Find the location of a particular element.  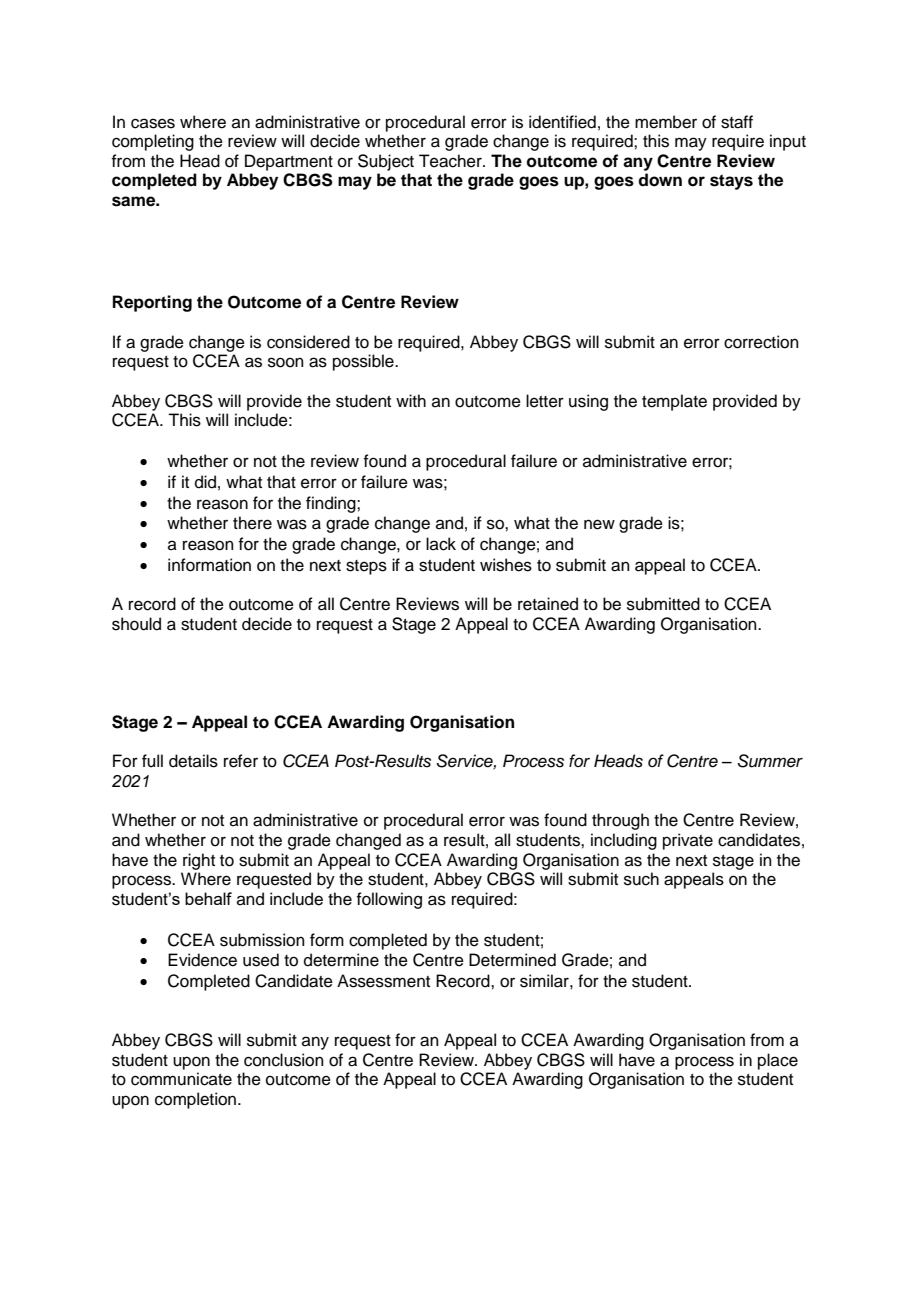

template is located at coordinates (674, 402).
